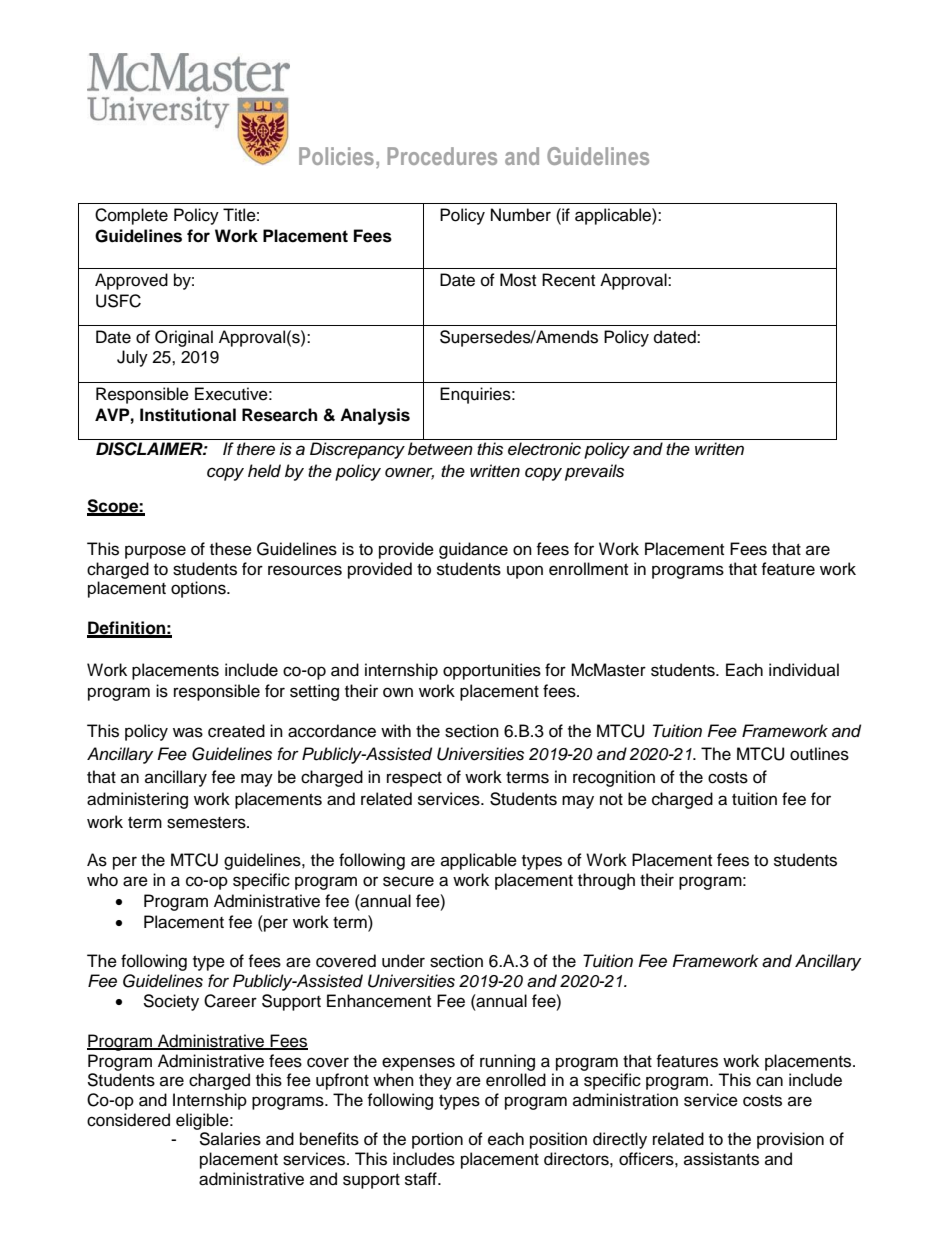  Describe the element at coordinates (568, 280) in the screenshot. I see `Recent` at that location.
